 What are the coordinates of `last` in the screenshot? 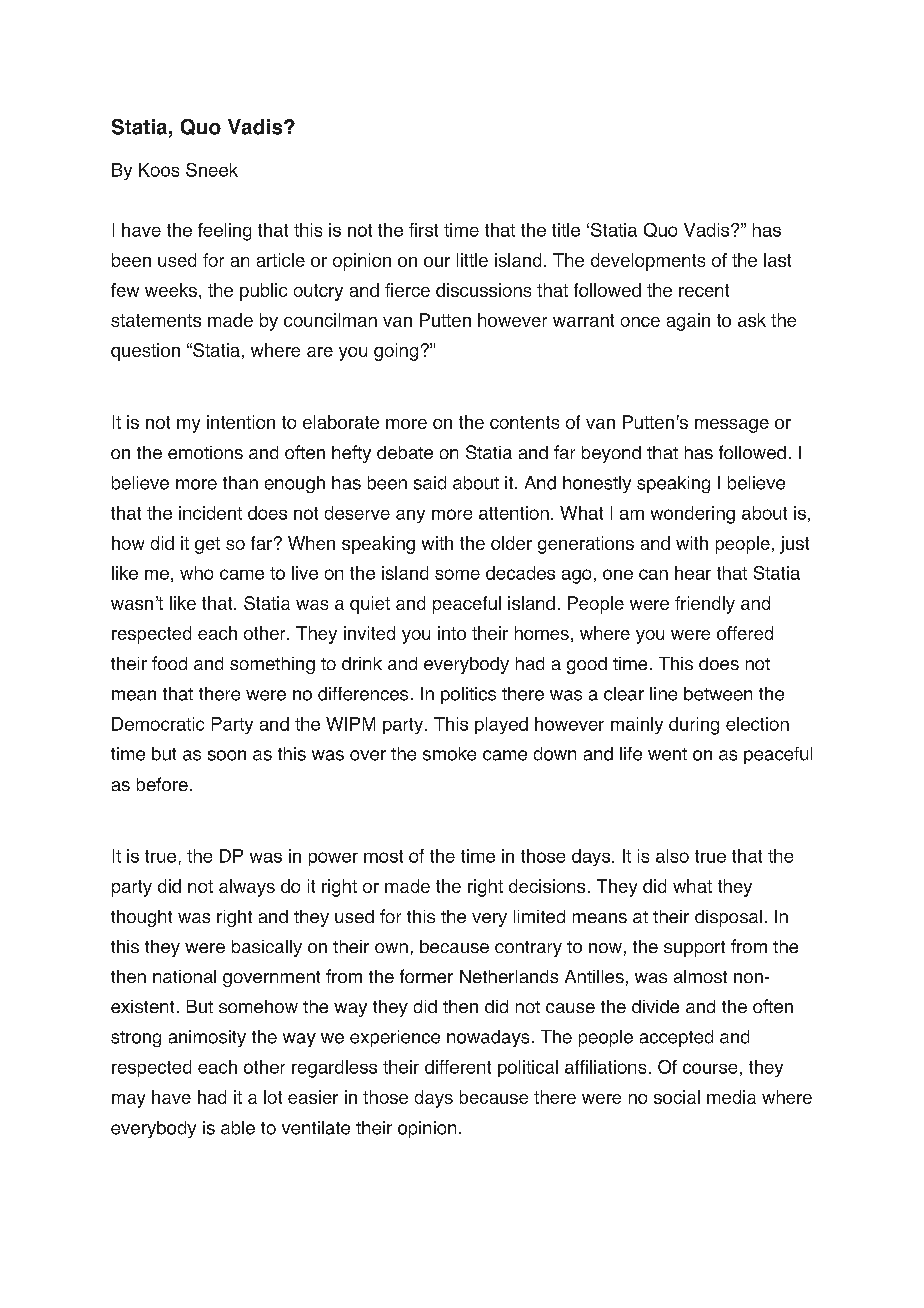 It's located at (777, 260).
